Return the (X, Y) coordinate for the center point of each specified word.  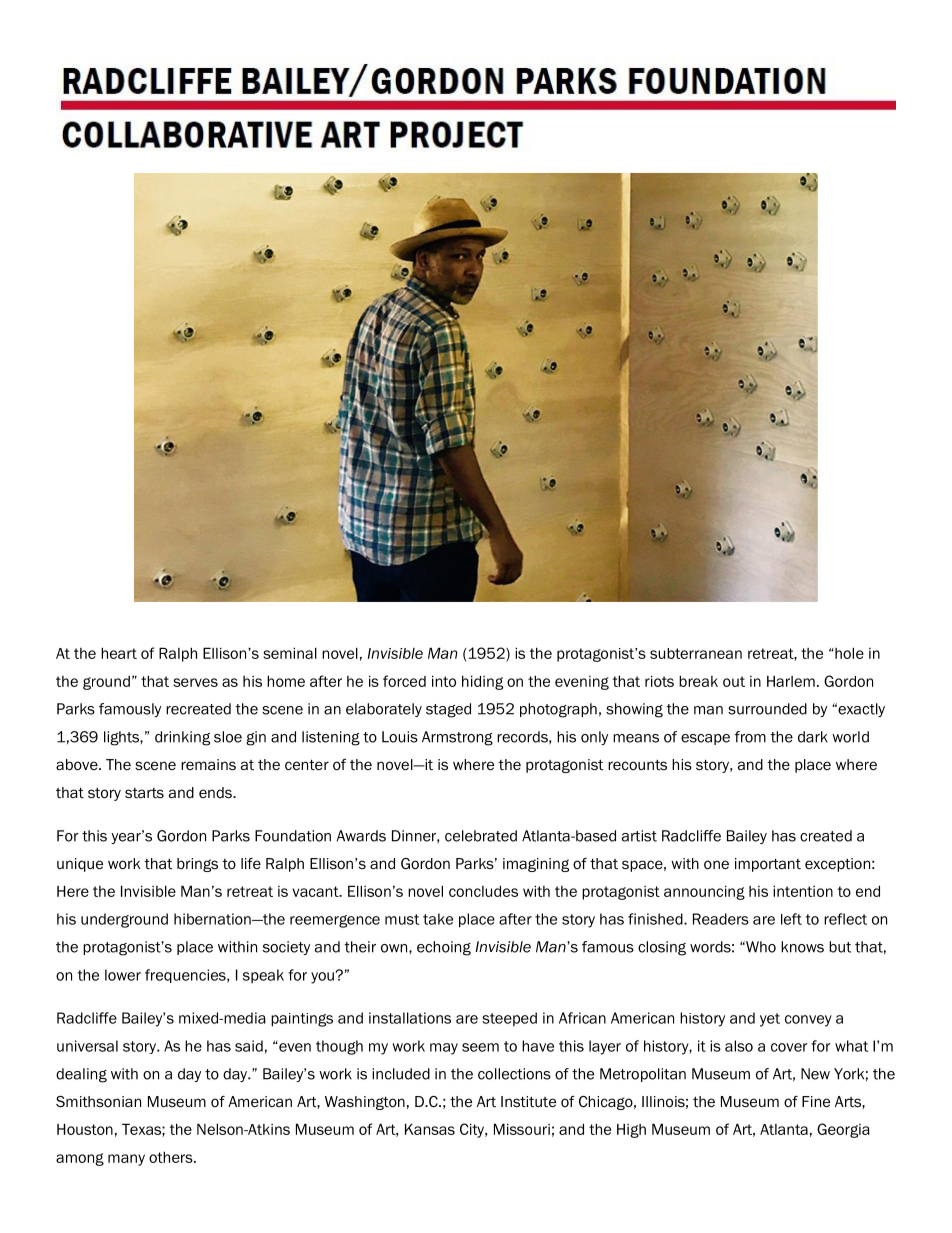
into (444, 681)
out (734, 681)
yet (770, 1020)
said (249, 1046)
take (438, 919)
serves (195, 682)
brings (197, 865)
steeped (509, 1019)
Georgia (843, 1130)
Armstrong (457, 738)
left (791, 919)
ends (216, 792)
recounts (637, 765)
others (172, 1157)
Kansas (430, 1129)
